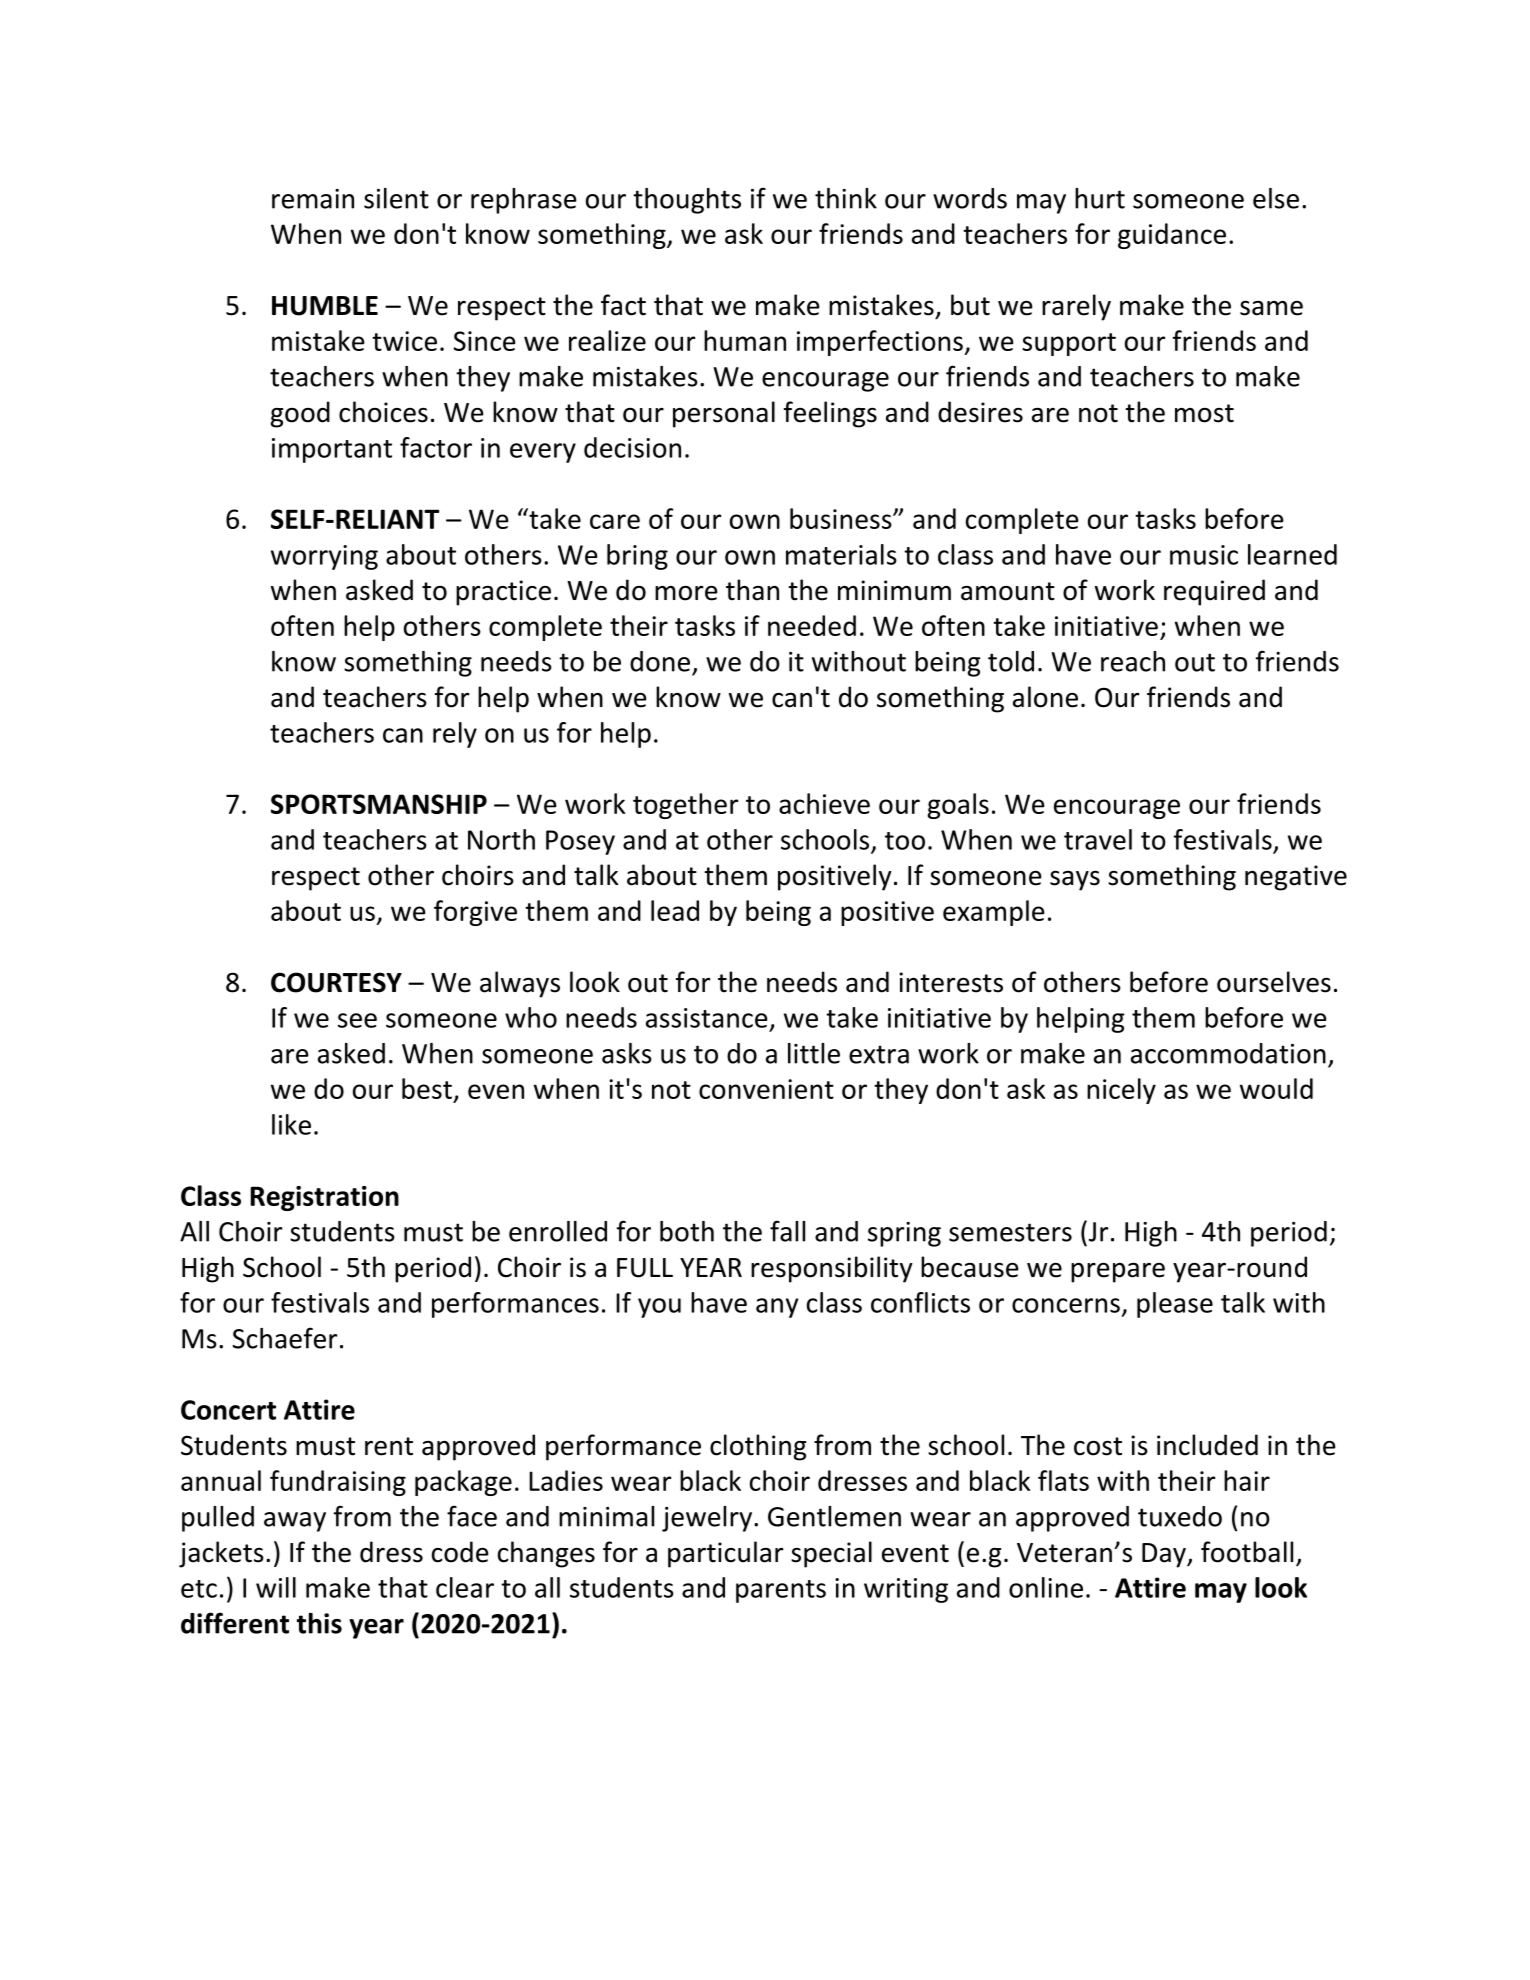 The image size is (1530, 1980). I want to click on particular, so click(726, 1554).
